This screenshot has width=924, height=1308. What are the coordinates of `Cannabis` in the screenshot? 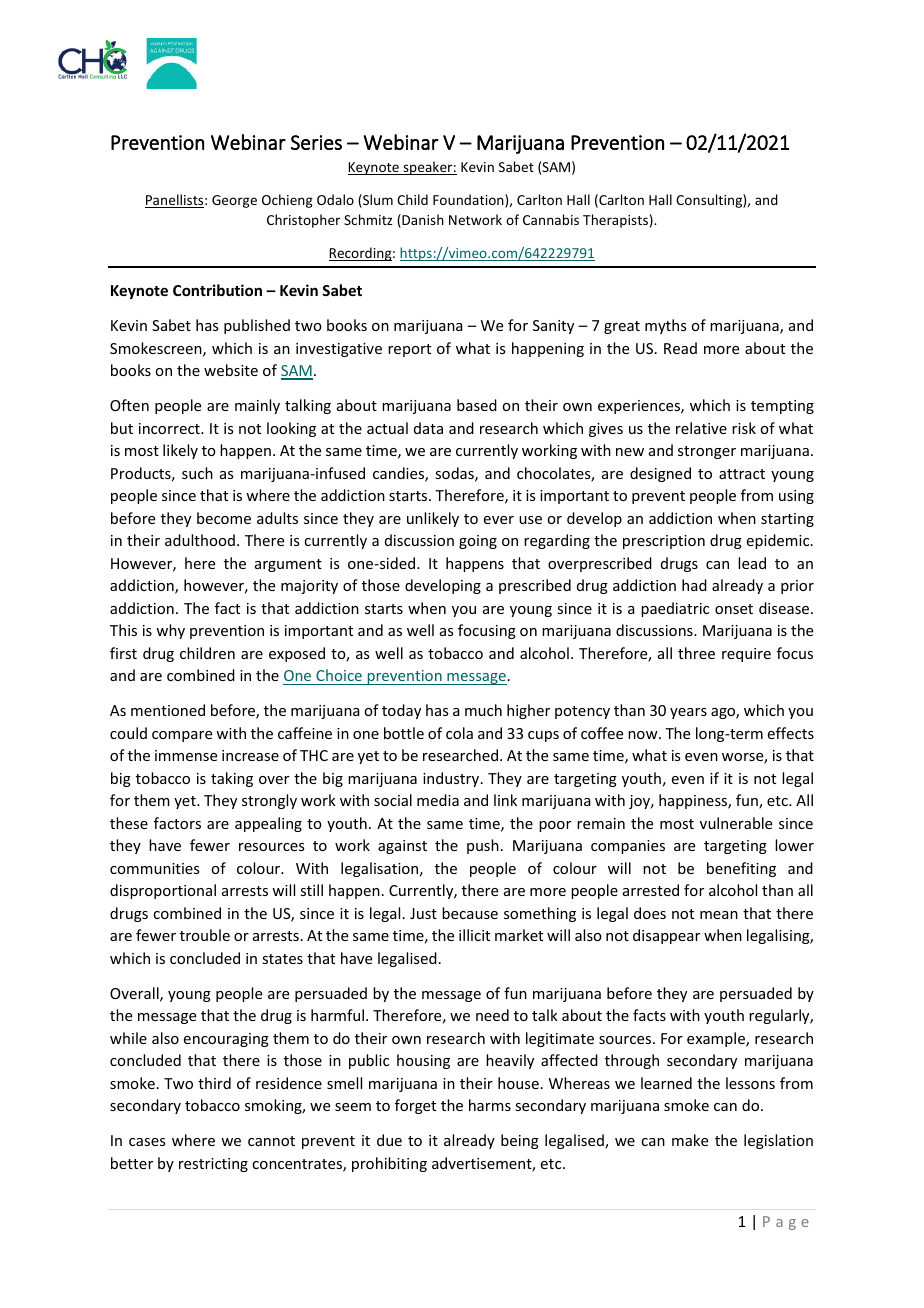 It's located at (551, 219).
